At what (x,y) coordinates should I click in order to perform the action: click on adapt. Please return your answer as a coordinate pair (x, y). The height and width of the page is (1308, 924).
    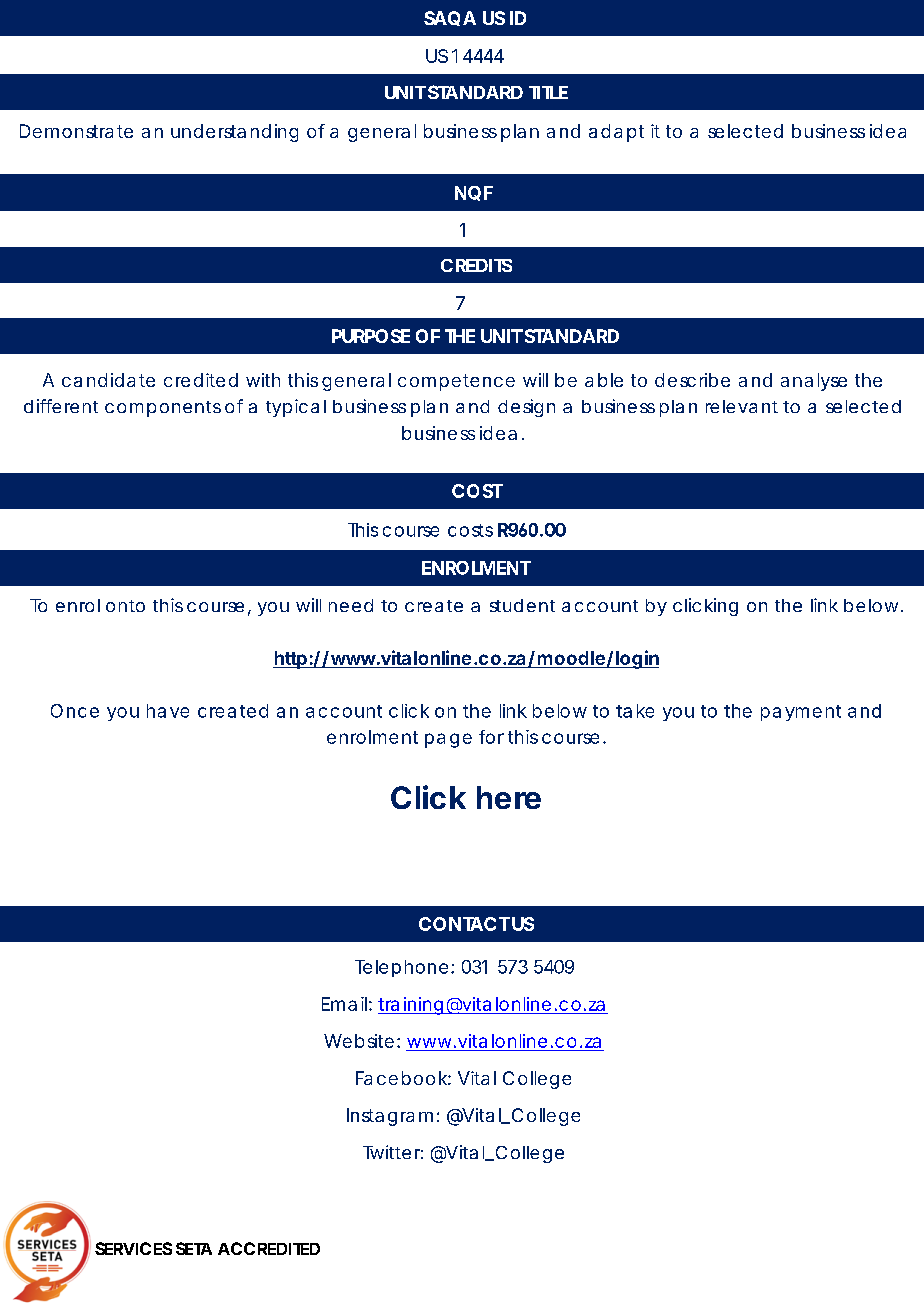
    Looking at the image, I should click on (616, 133).
